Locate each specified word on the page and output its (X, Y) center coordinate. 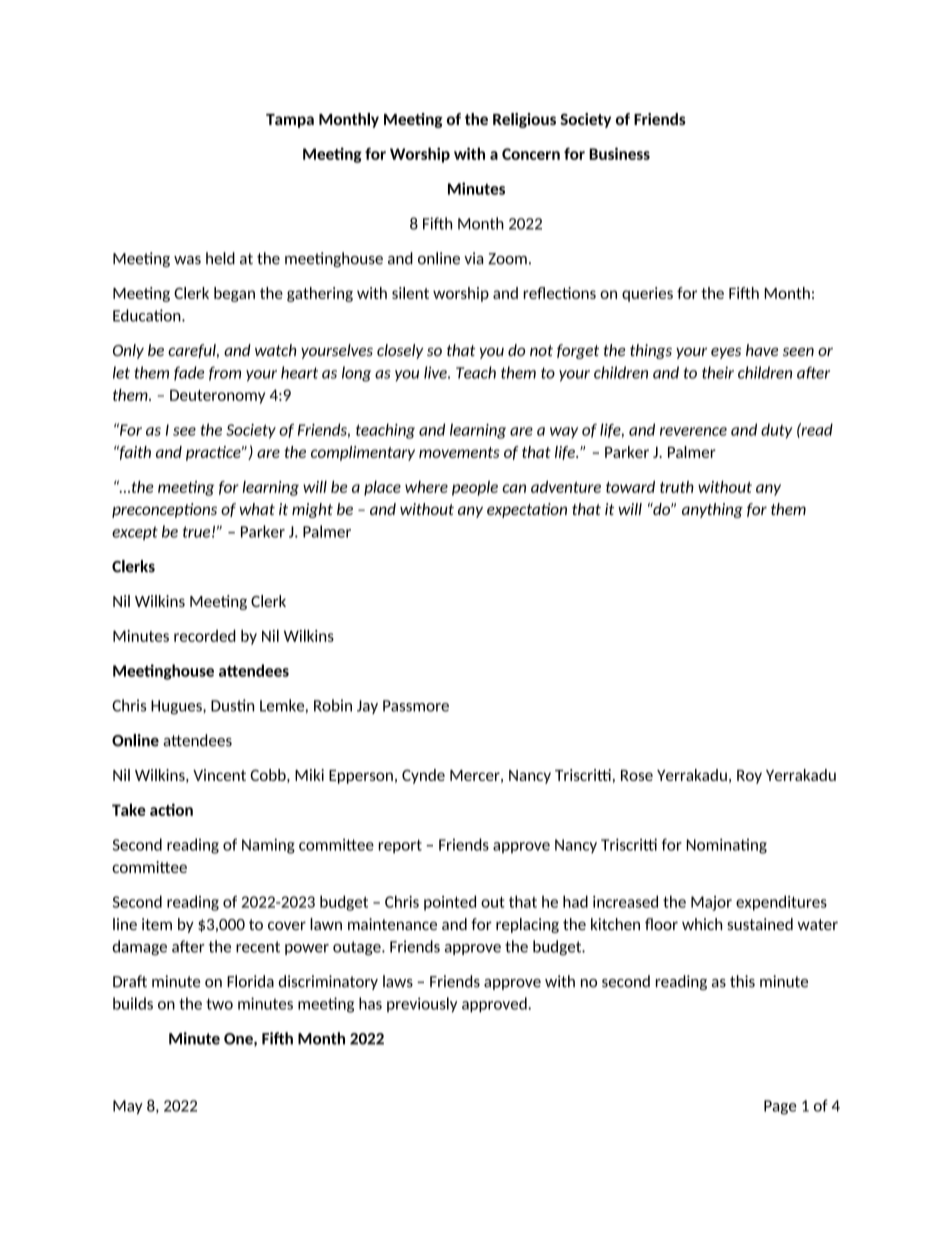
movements (459, 452)
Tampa (290, 121)
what (257, 509)
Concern (531, 154)
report (400, 846)
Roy (749, 777)
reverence (693, 431)
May (128, 1107)
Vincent (219, 775)
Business (619, 153)
